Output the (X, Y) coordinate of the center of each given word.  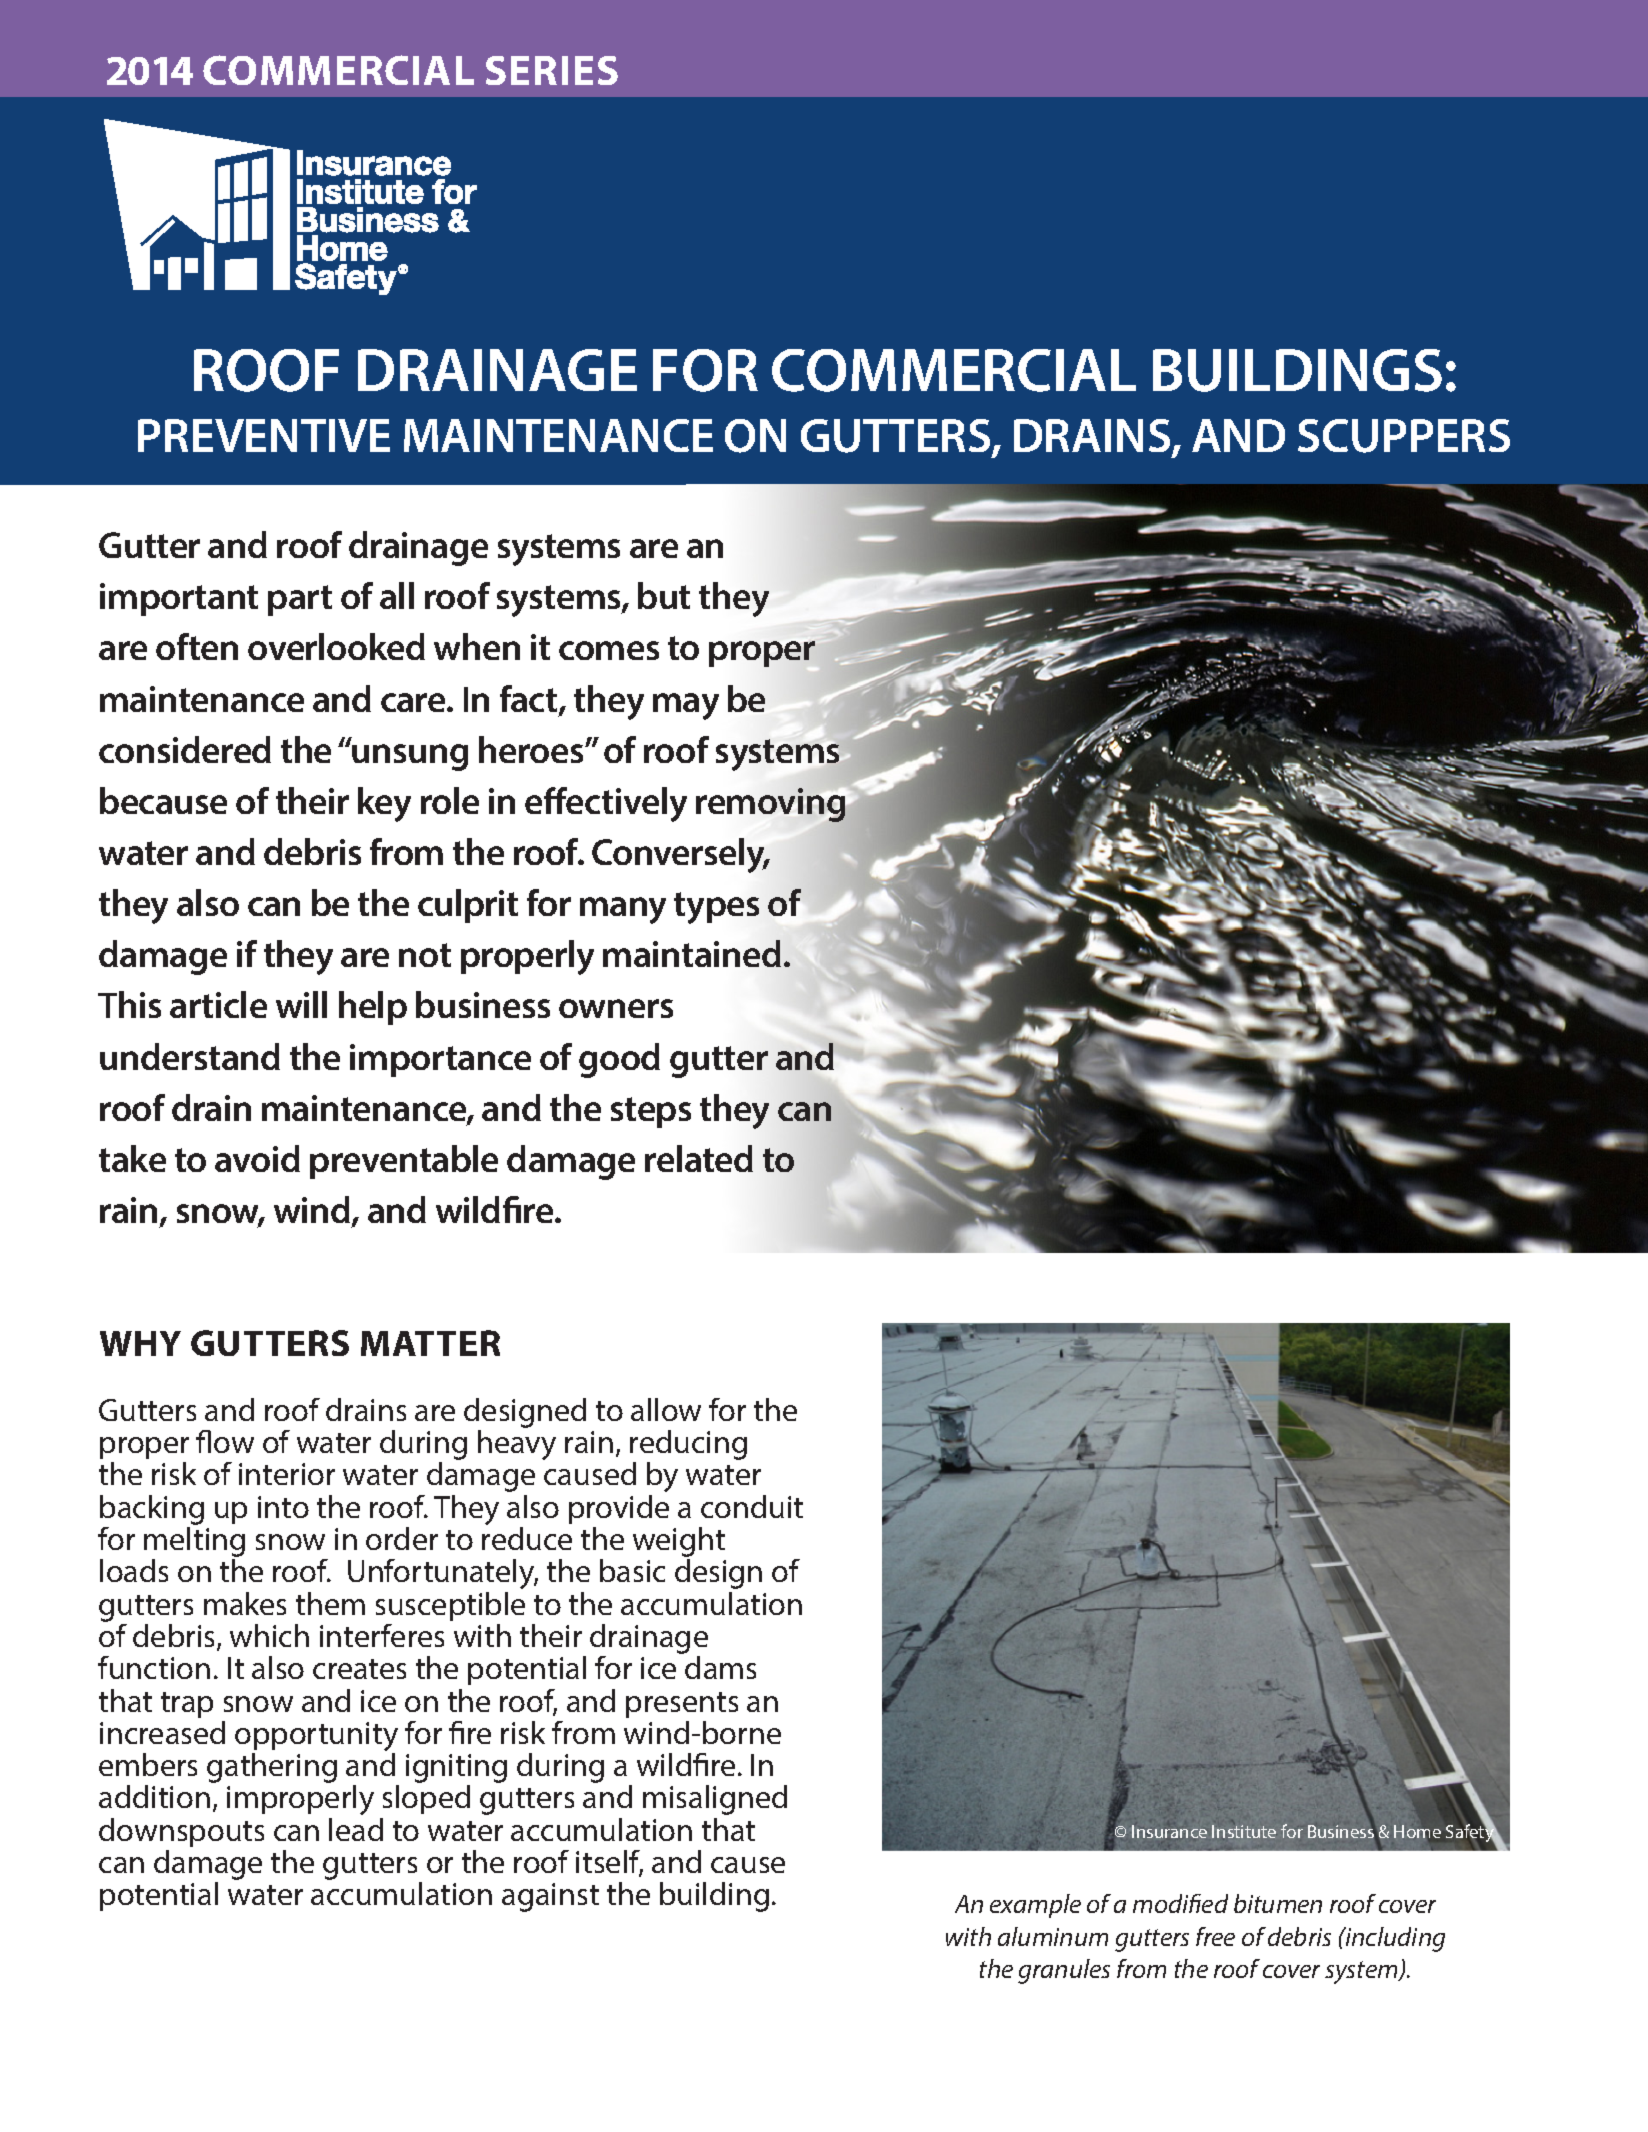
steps (651, 1112)
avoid (257, 1158)
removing (770, 805)
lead (356, 1829)
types (716, 908)
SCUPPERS (1404, 436)
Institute (1244, 1831)
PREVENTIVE (264, 435)
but (664, 595)
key (384, 804)
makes (245, 1603)
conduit (752, 1506)
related (699, 1158)
